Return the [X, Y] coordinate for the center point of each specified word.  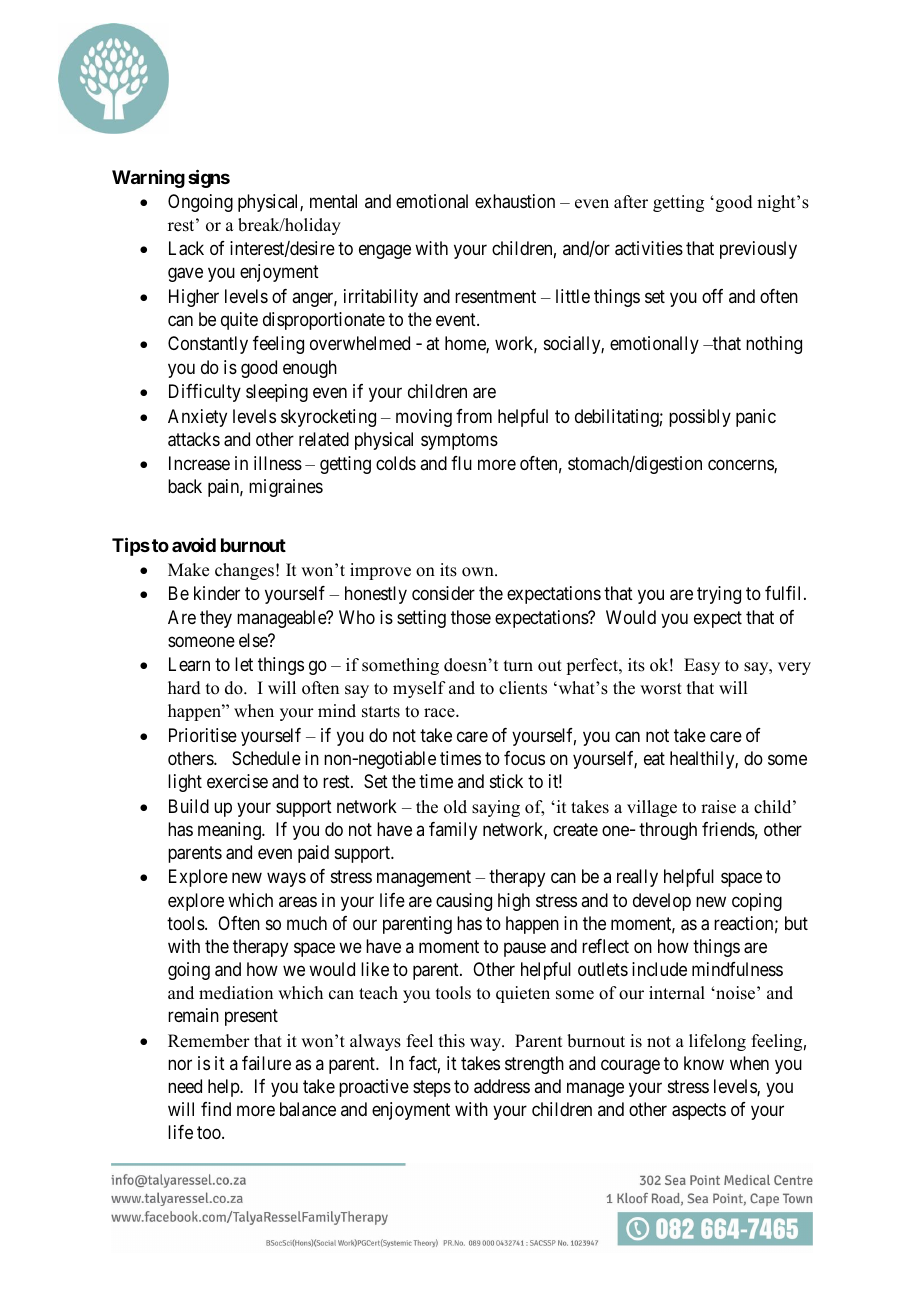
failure [266, 1063]
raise [718, 807]
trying [719, 595]
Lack [186, 248]
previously [758, 250]
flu [461, 463]
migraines [286, 488]
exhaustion [515, 201]
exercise [237, 781]
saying [496, 808]
